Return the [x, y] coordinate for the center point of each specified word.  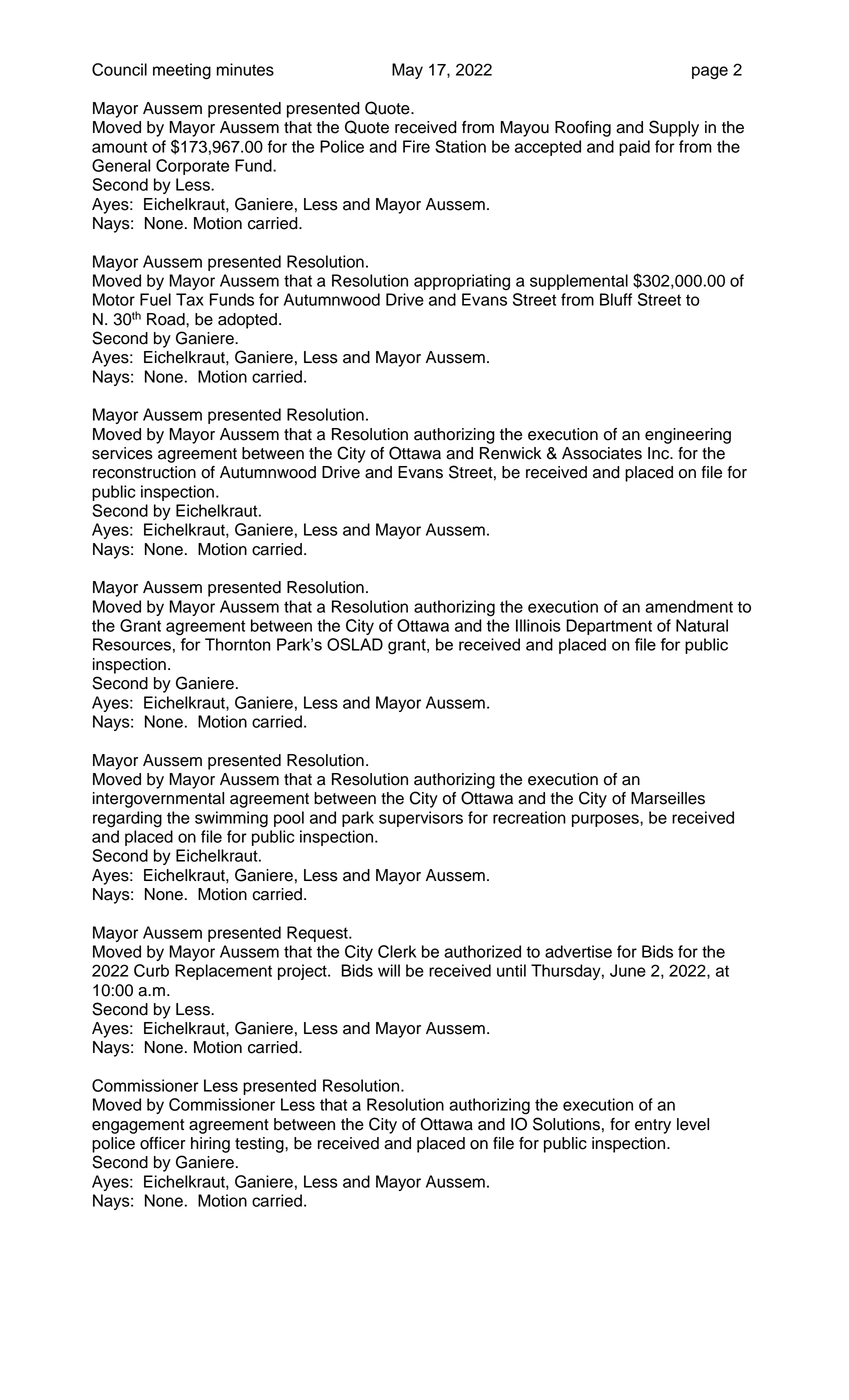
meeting [182, 71]
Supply [674, 128]
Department [609, 627]
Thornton [237, 644]
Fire [416, 146]
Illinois [538, 625]
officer [163, 1143]
